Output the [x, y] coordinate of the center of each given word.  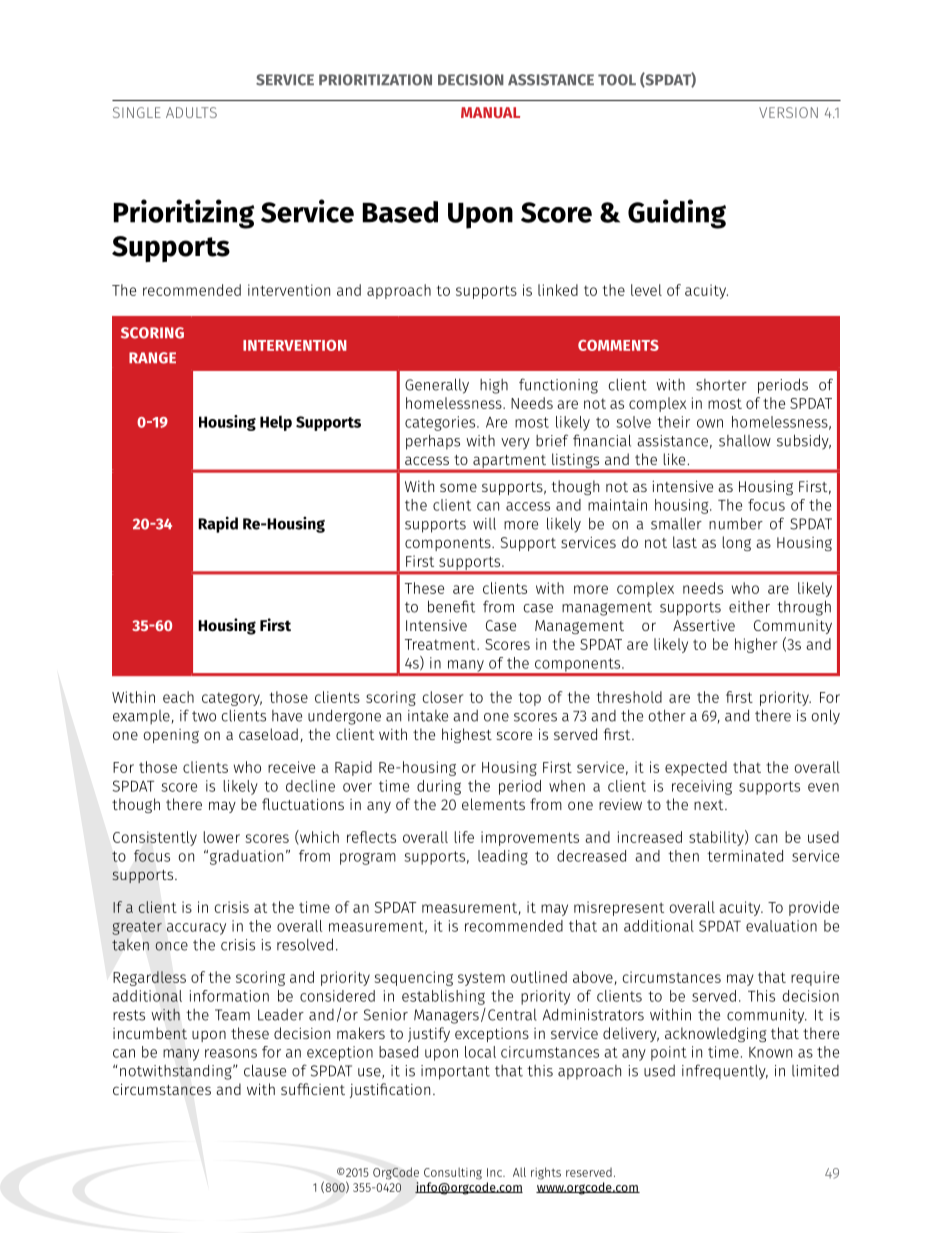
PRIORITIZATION [375, 80]
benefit [451, 606]
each [178, 697]
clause [265, 1070]
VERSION [788, 112]
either [749, 607]
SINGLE [137, 112]
